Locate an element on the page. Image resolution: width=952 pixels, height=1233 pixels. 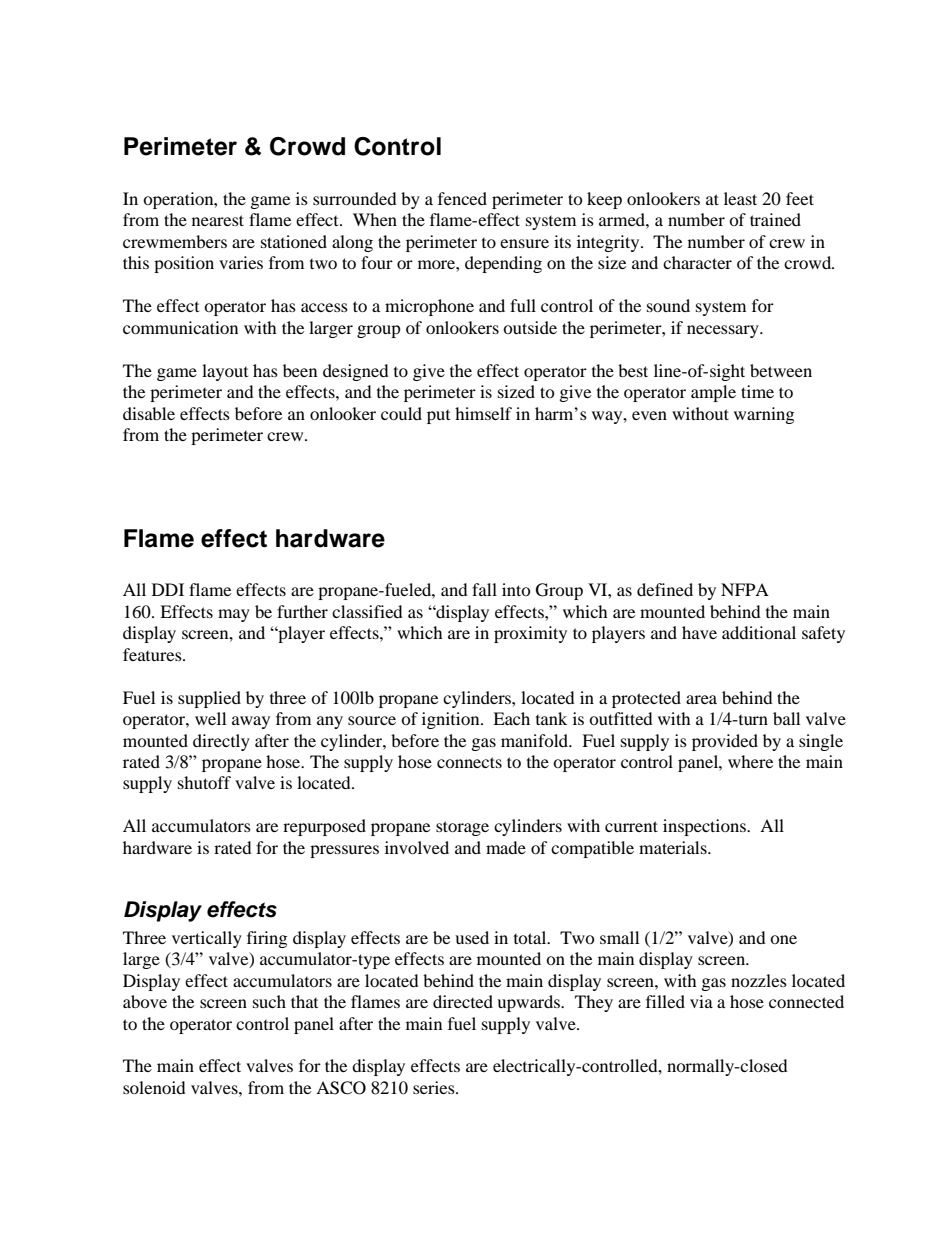
trained is located at coordinates (775, 219).
